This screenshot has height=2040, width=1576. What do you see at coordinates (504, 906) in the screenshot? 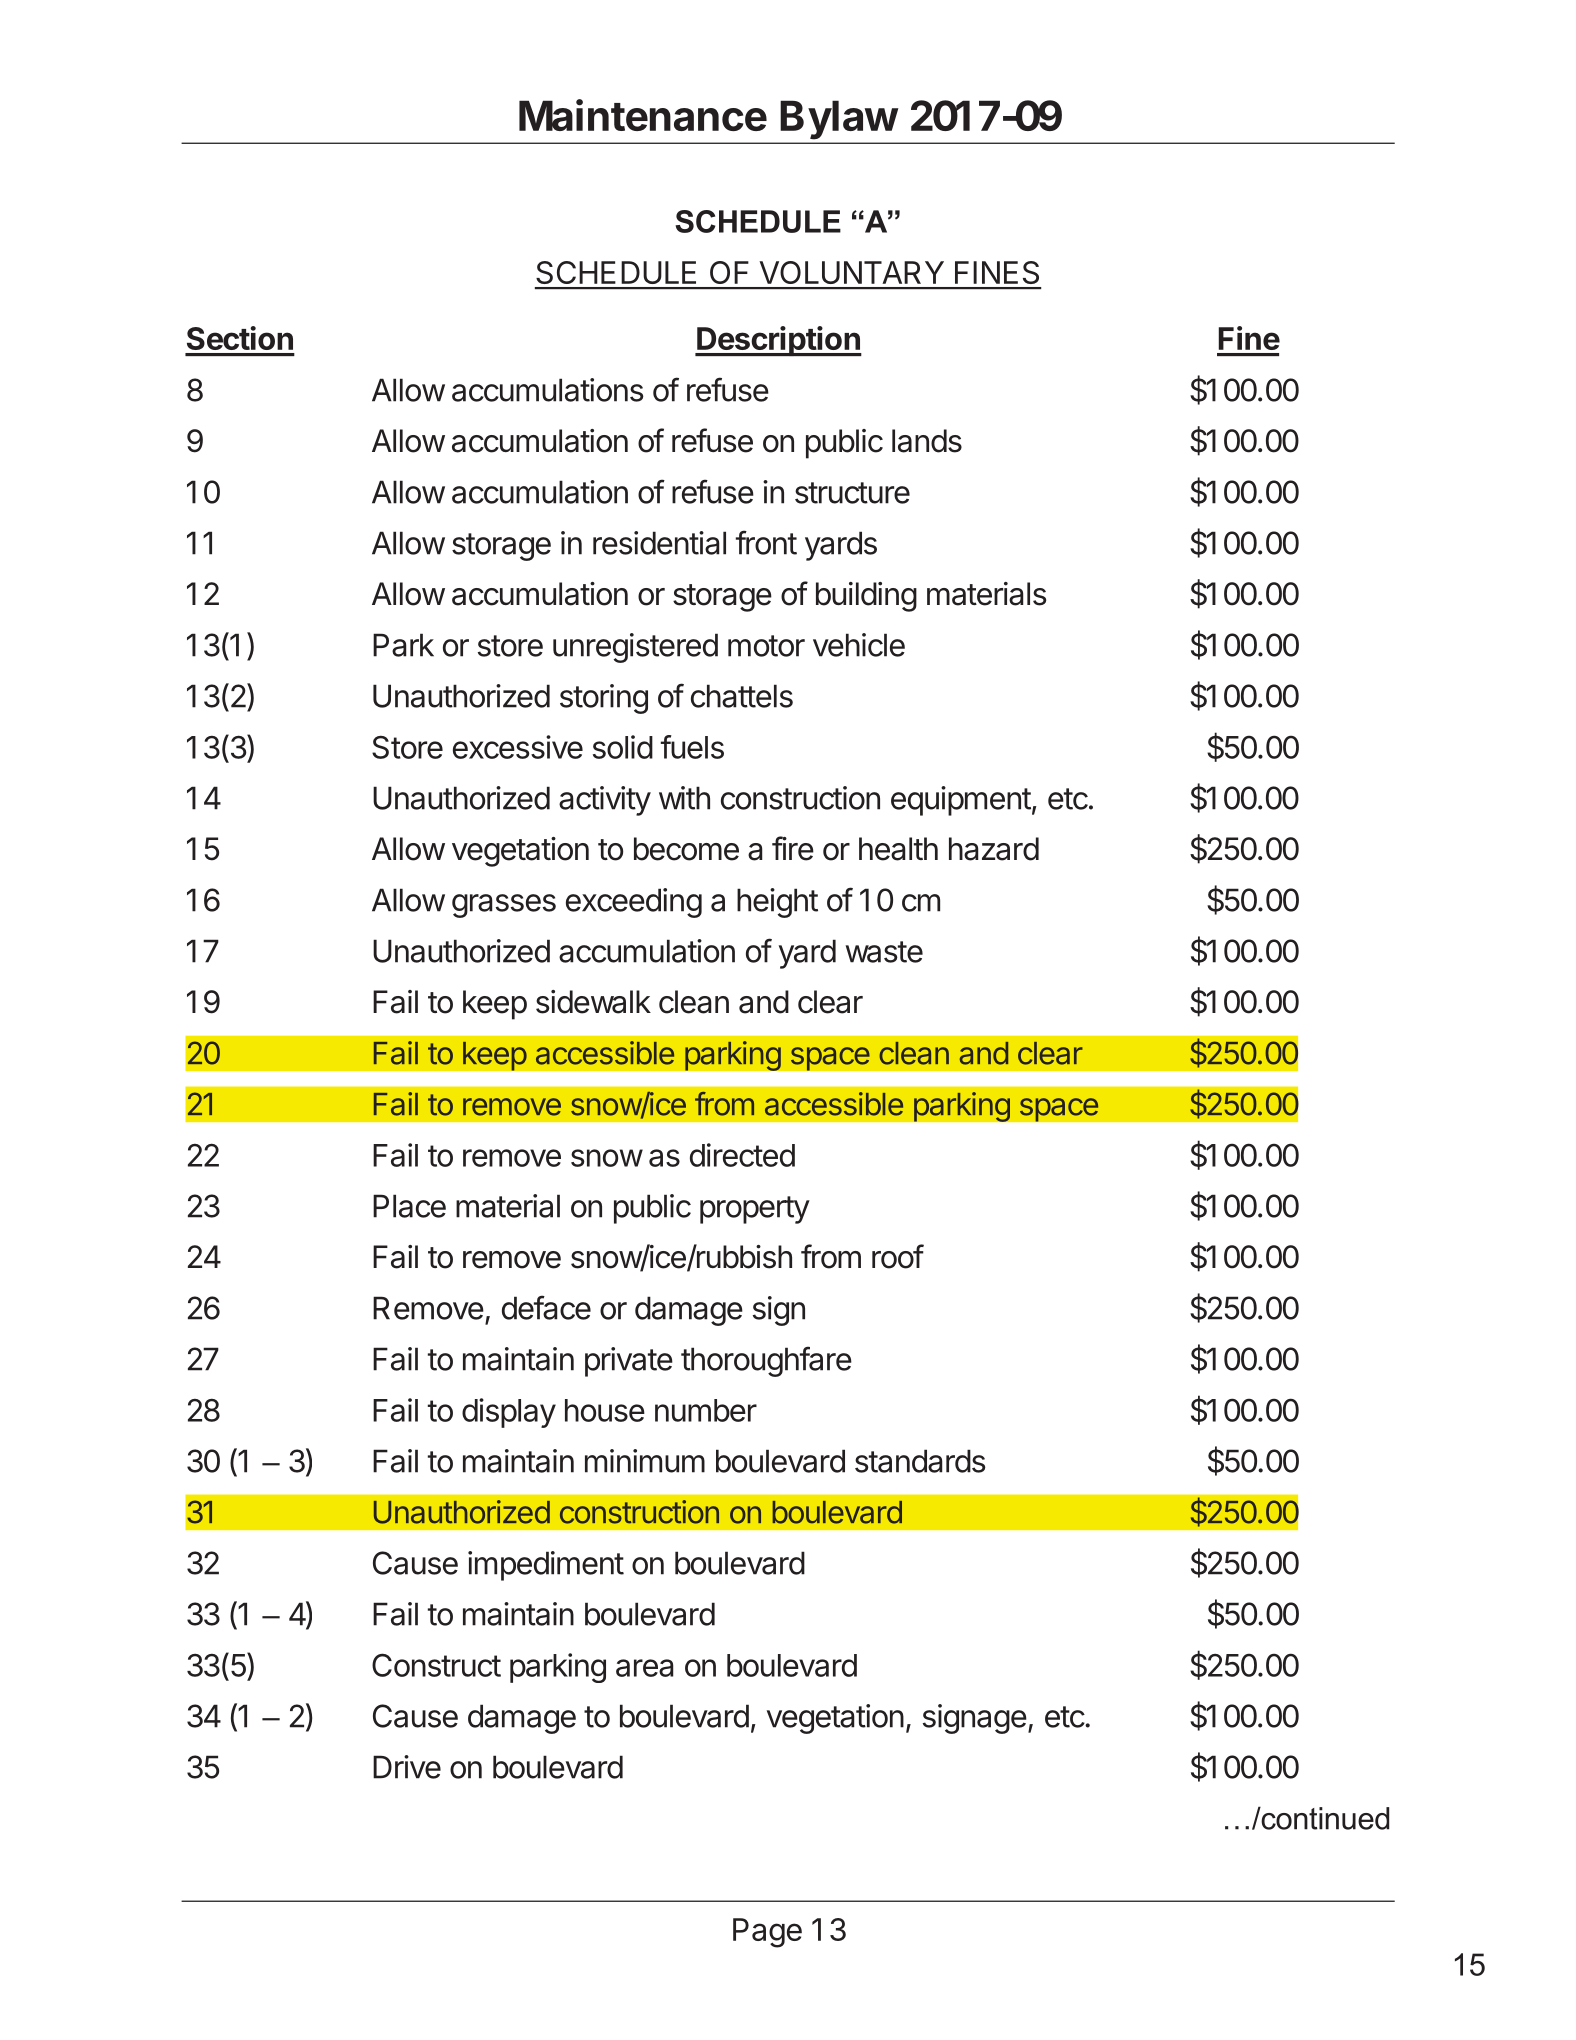
I see `grasses` at bounding box center [504, 906].
